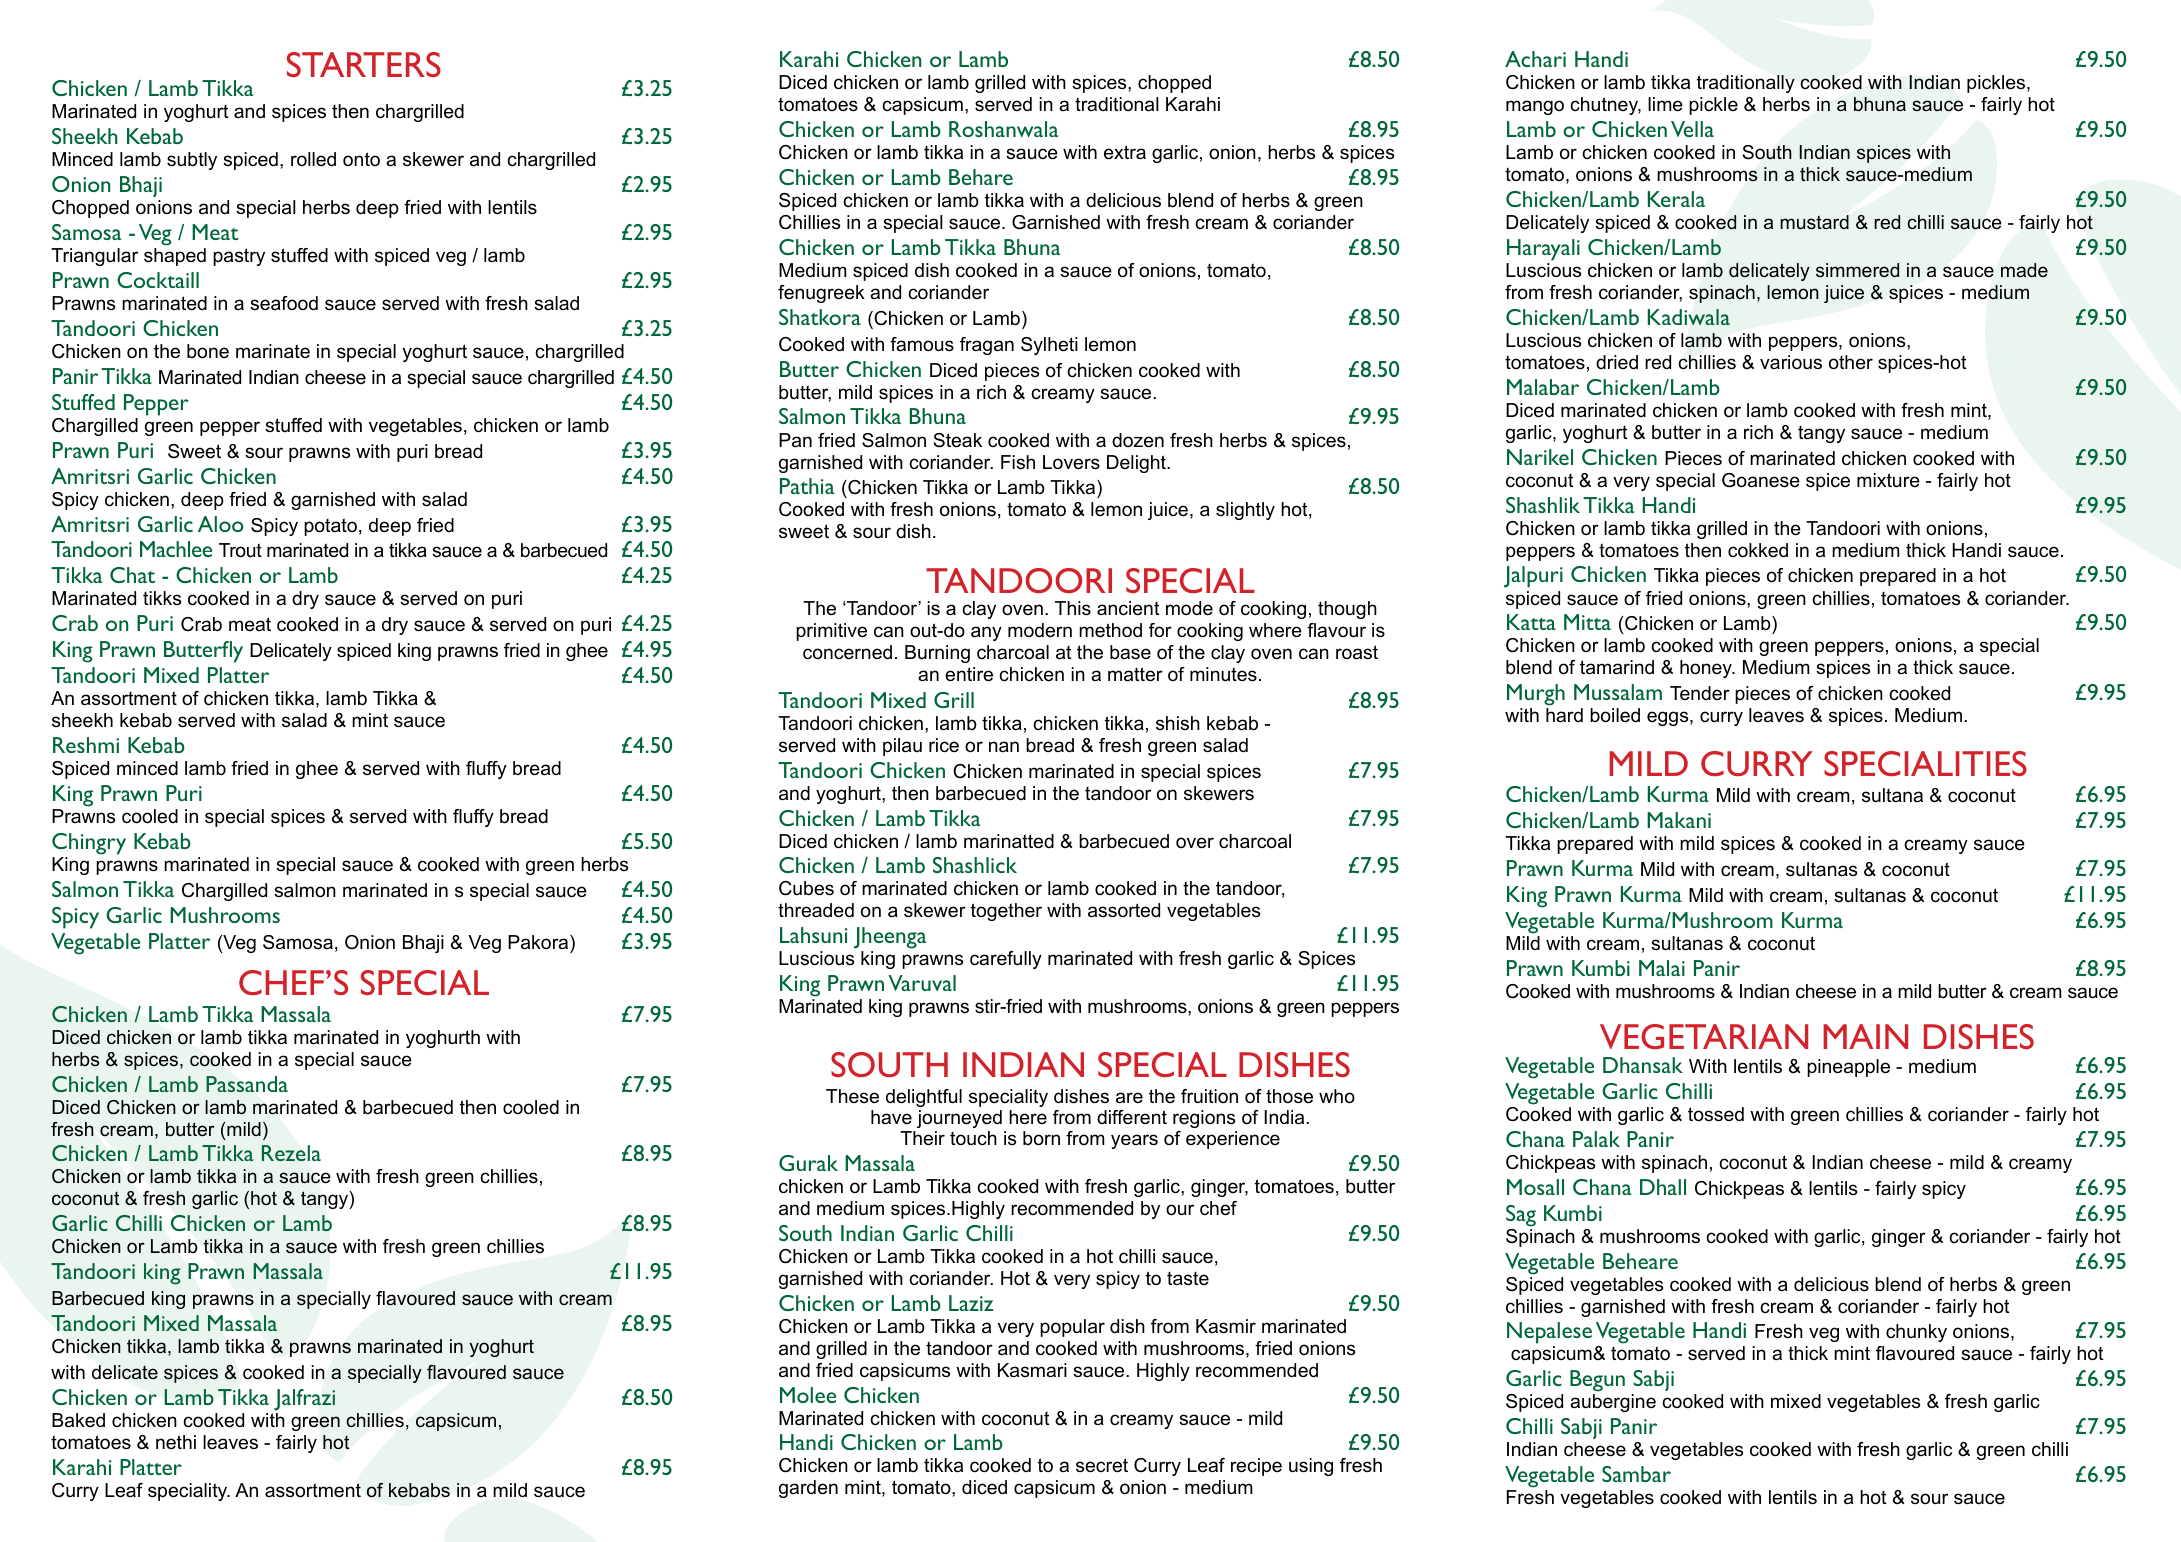 This screenshot has width=2181, height=1542. I want to click on This, so click(1073, 608).
